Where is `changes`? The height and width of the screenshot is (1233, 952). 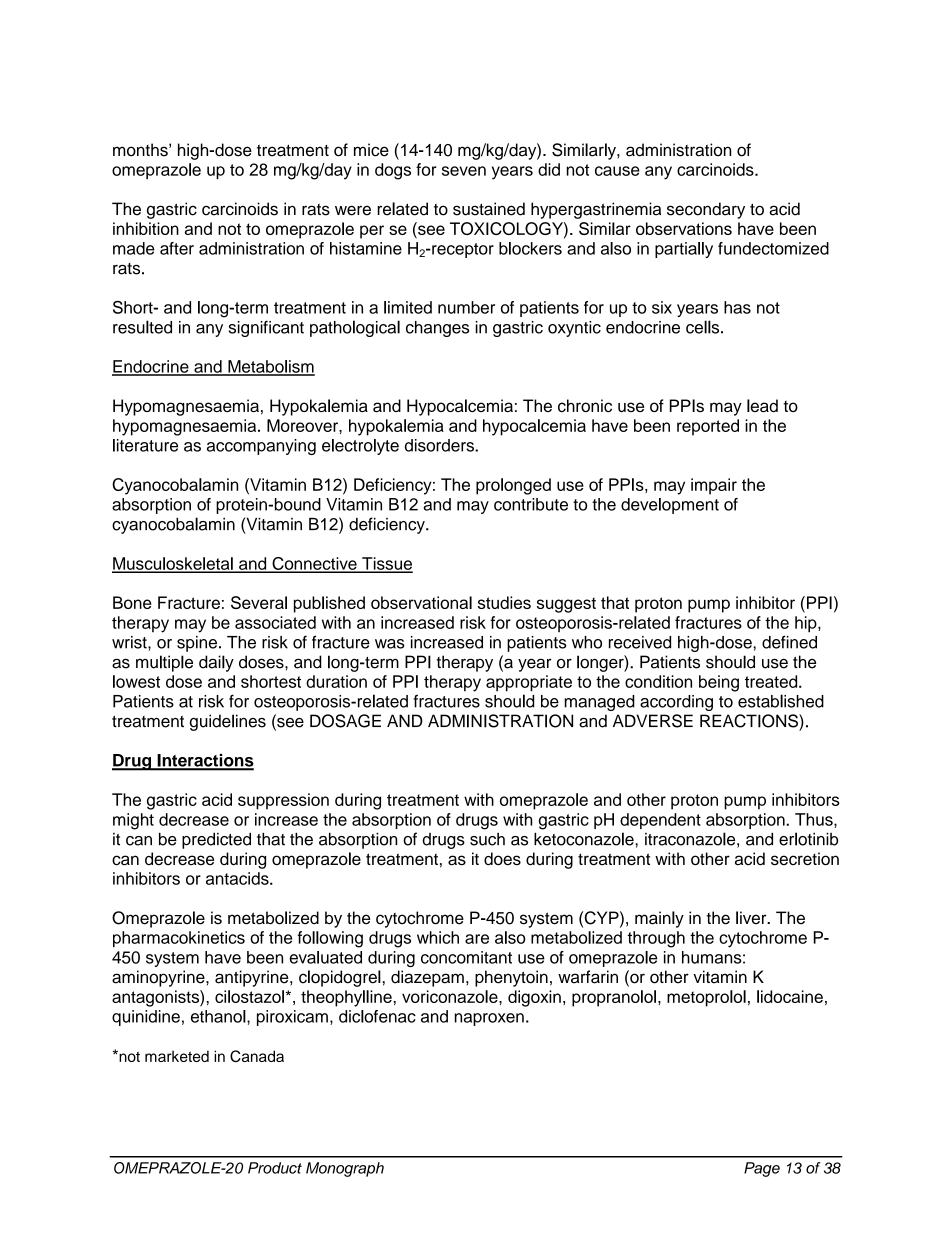 changes is located at coordinates (437, 329).
